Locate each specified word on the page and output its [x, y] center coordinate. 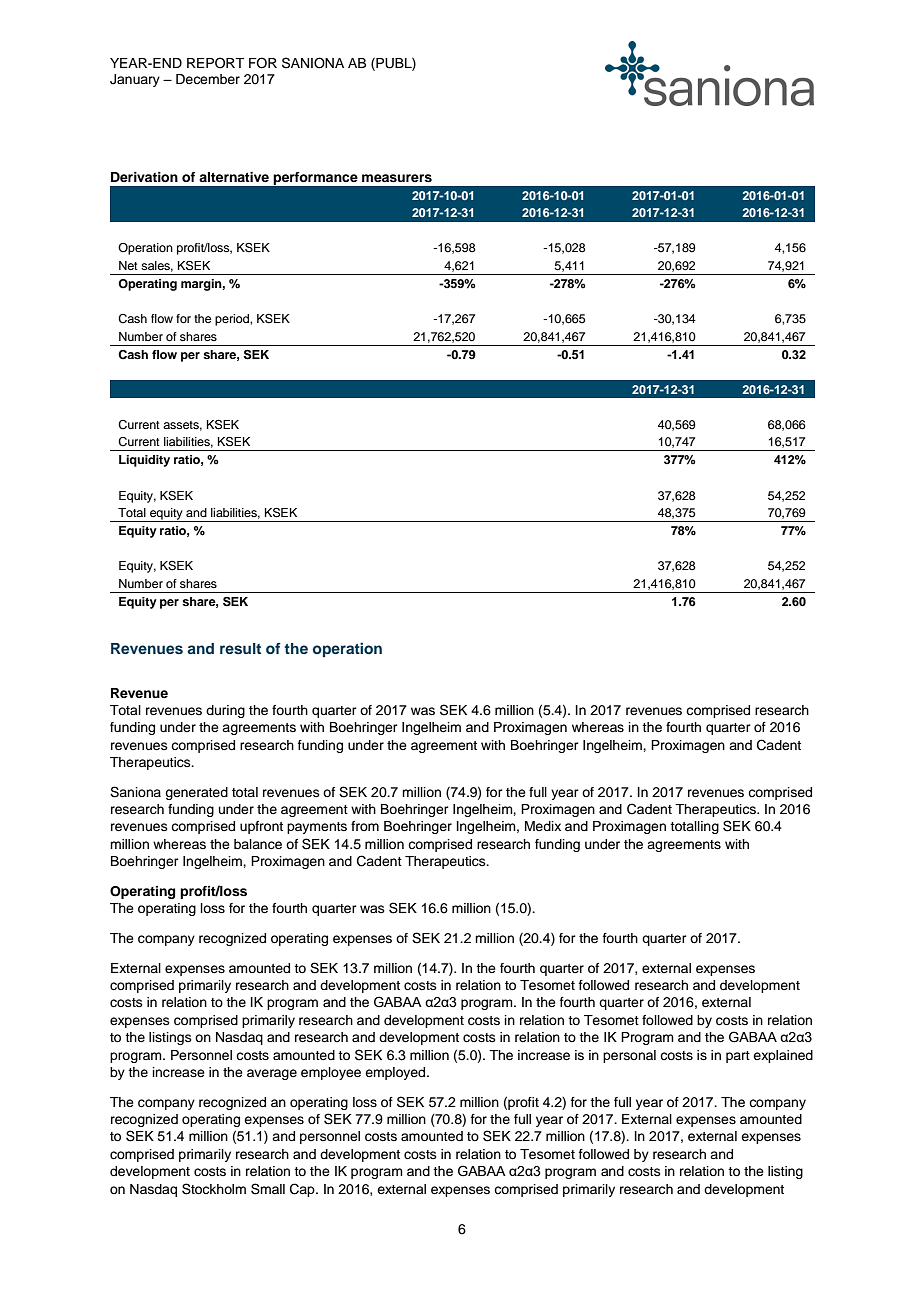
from [365, 826]
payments [317, 828]
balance [258, 844]
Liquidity [144, 461]
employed [396, 1073]
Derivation [144, 177]
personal [629, 1056]
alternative [234, 177]
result [240, 648]
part [738, 1057]
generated [196, 793]
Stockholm [214, 1189]
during [225, 711]
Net [128, 265]
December [208, 79]
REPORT [215, 63]
